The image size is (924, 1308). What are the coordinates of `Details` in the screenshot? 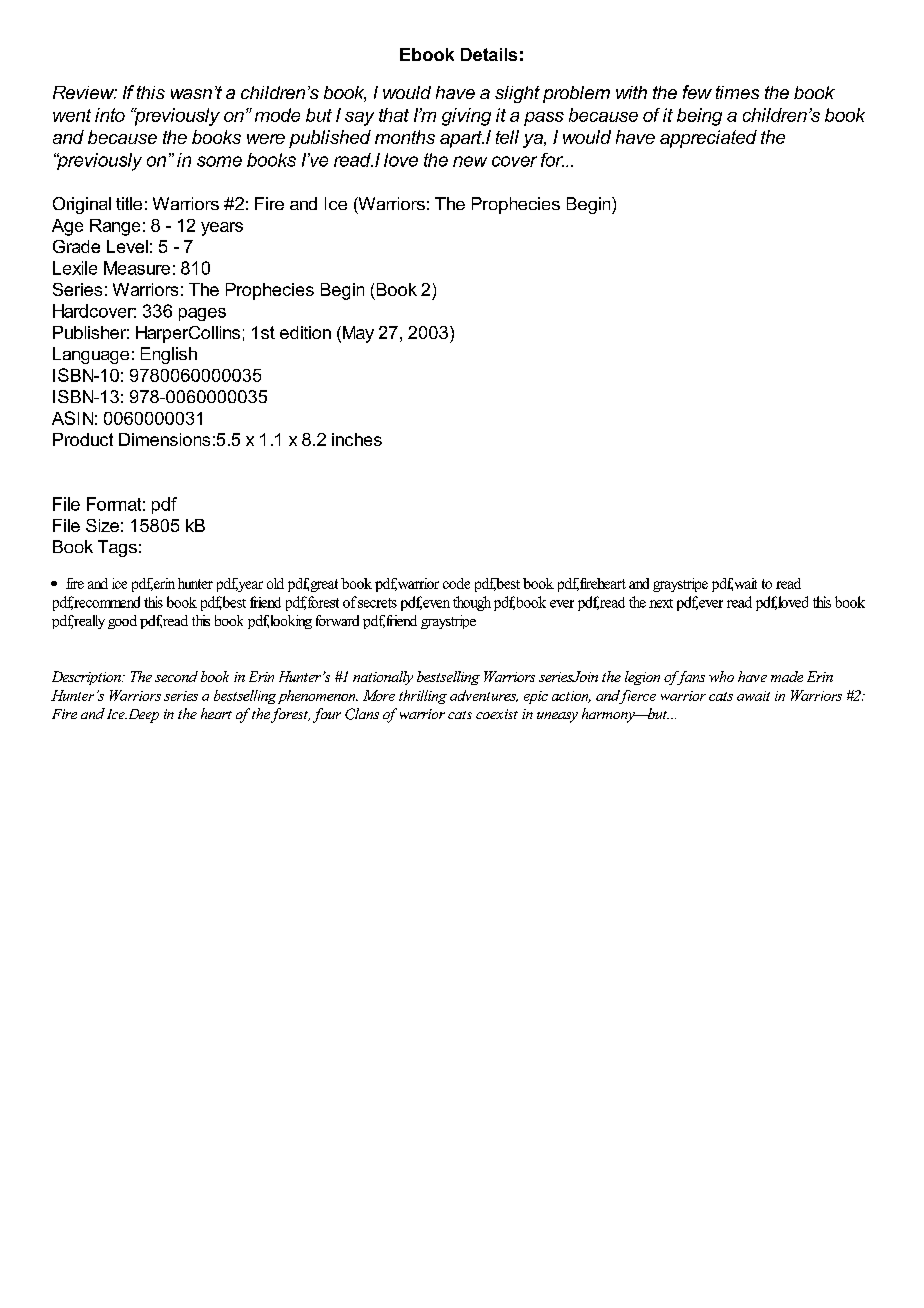 It's located at (489, 54).
